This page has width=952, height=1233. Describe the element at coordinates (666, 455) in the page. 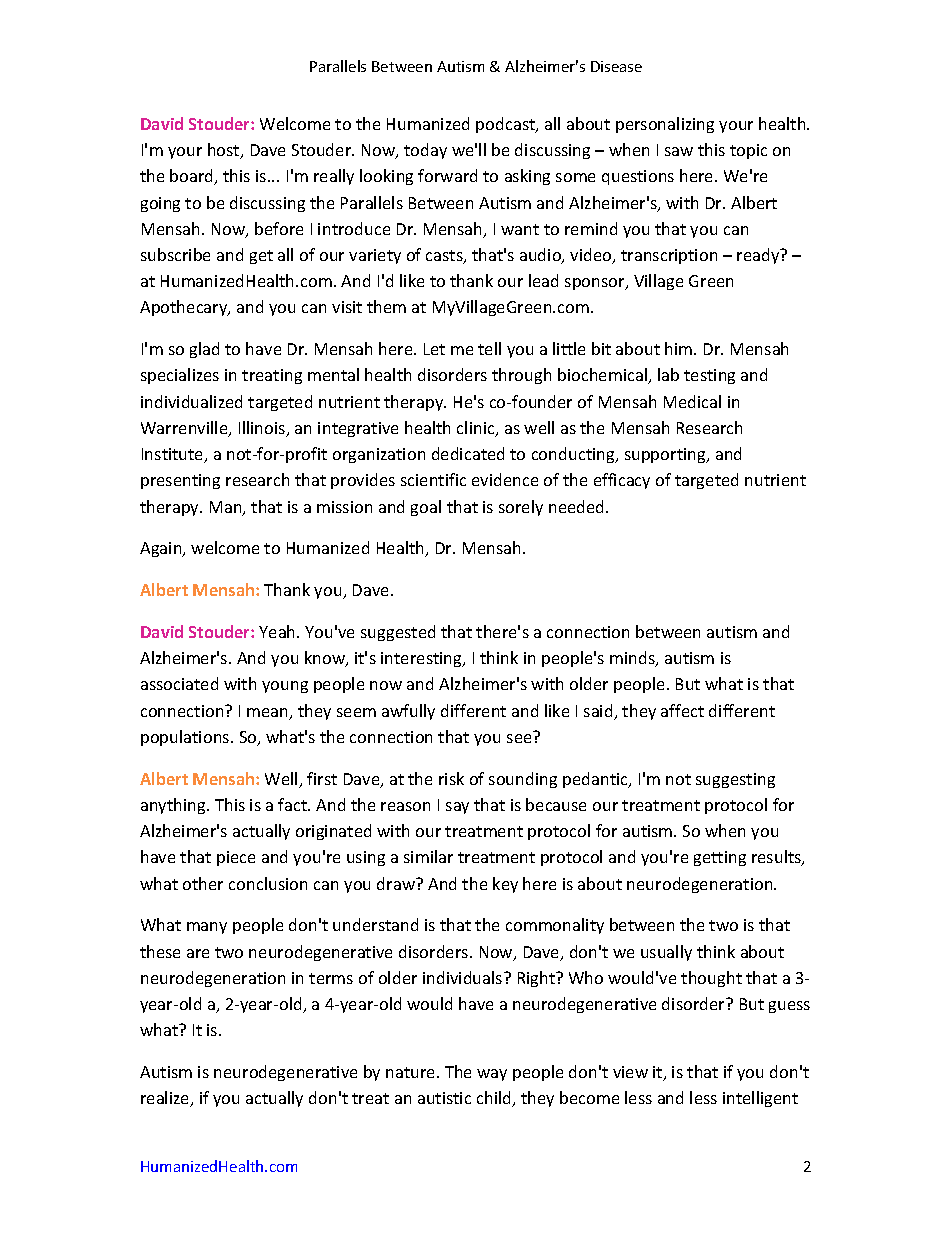

I see `supporting` at that location.
